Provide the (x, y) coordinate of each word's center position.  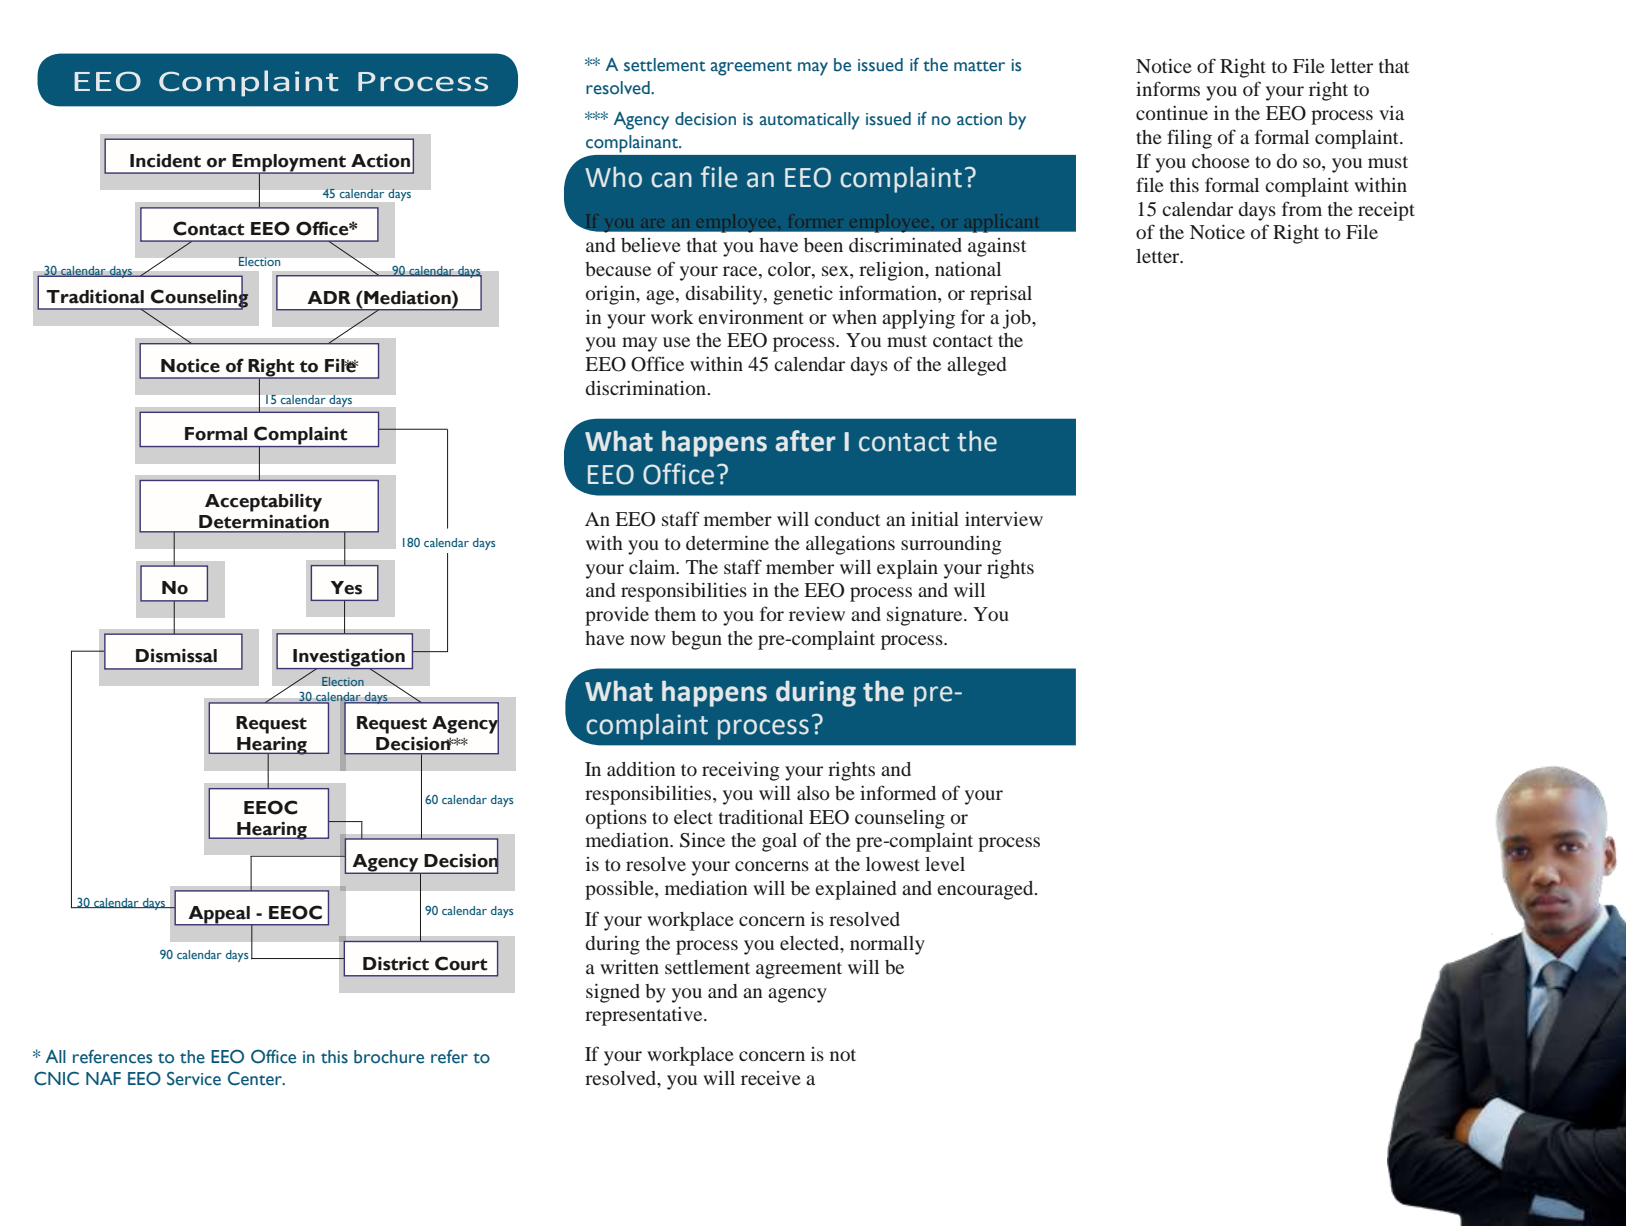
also (813, 793)
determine (727, 542)
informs (1168, 88)
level (945, 864)
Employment (289, 164)
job (1018, 319)
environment (751, 316)
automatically (810, 121)
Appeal (219, 916)
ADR (329, 297)
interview (1004, 518)
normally (887, 945)
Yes (346, 588)
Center (256, 1078)
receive (771, 1078)
